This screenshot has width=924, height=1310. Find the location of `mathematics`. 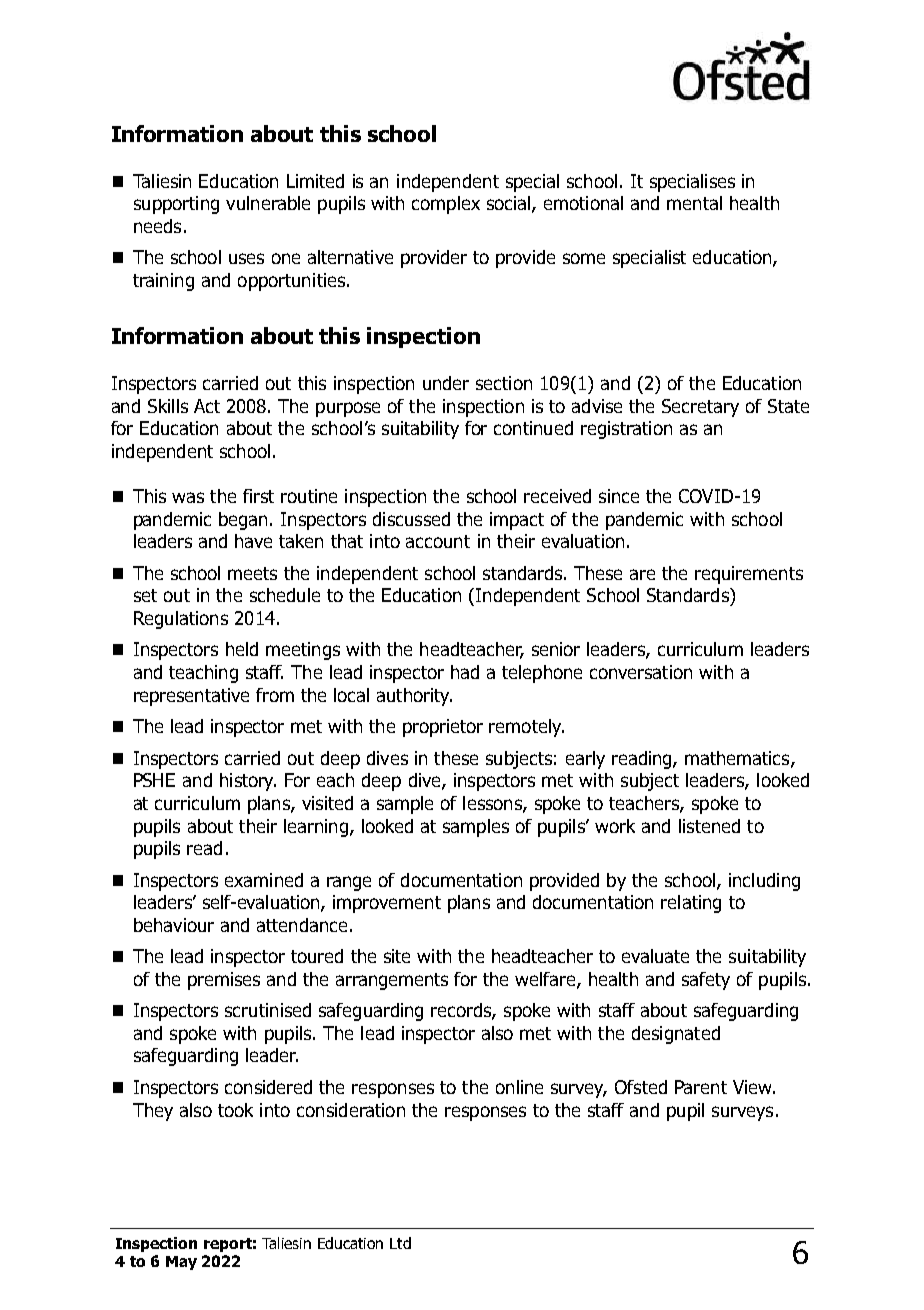

mathematics is located at coordinates (738, 759).
